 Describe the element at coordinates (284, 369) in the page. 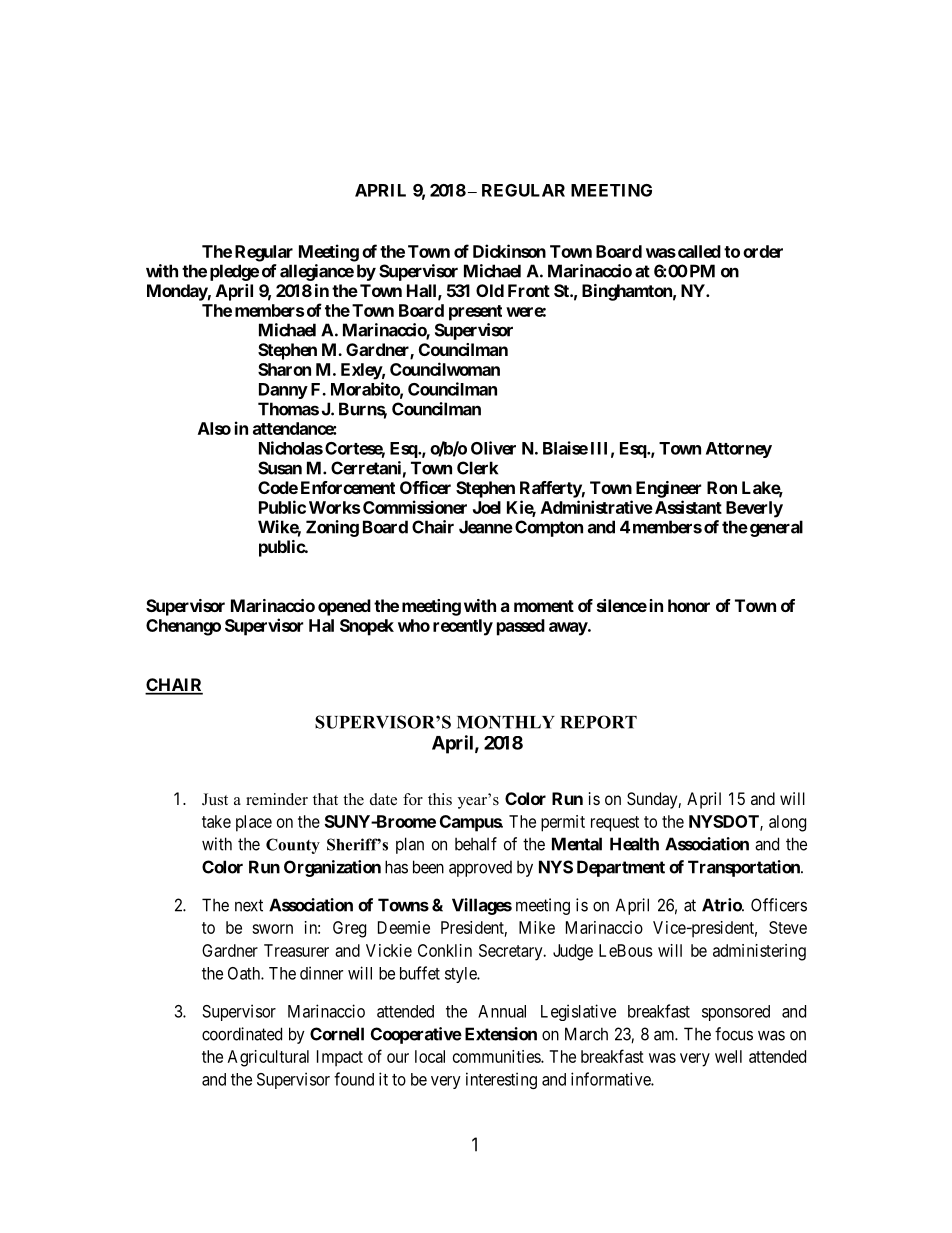

I see `Sharon` at that location.
